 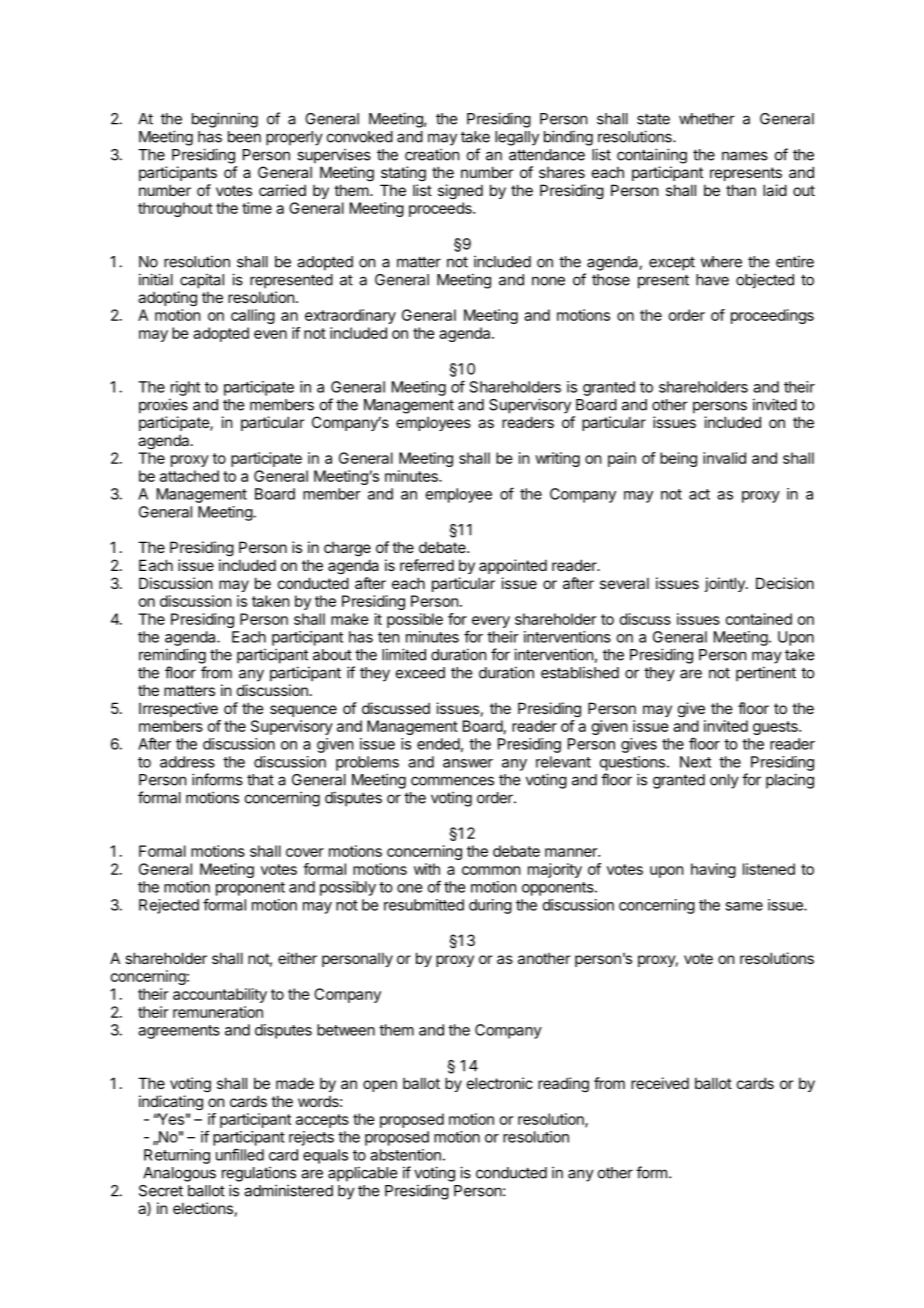 What do you see at coordinates (744, 906) in the screenshot?
I see `same` at bounding box center [744, 906].
